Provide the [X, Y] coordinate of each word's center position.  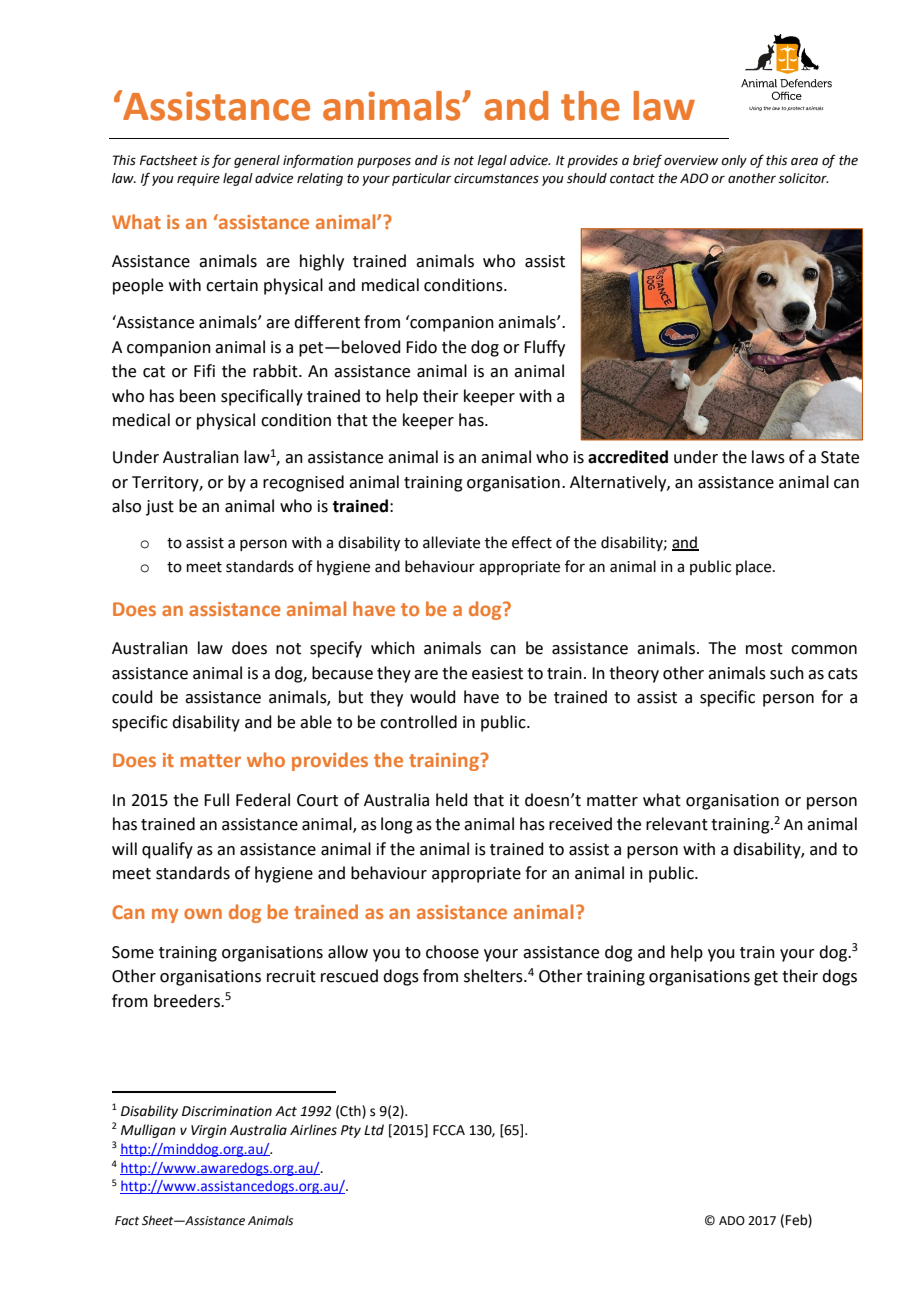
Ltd [374, 1130]
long [397, 825]
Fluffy [544, 348]
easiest [497, 673]
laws [768, 457]
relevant [677, 824]
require [198, 179]
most [764, 649]
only [734, 161]
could [132, 697]
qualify [167, 850]
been [198, 396]
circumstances [496, 178]
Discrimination [227, 1111]
